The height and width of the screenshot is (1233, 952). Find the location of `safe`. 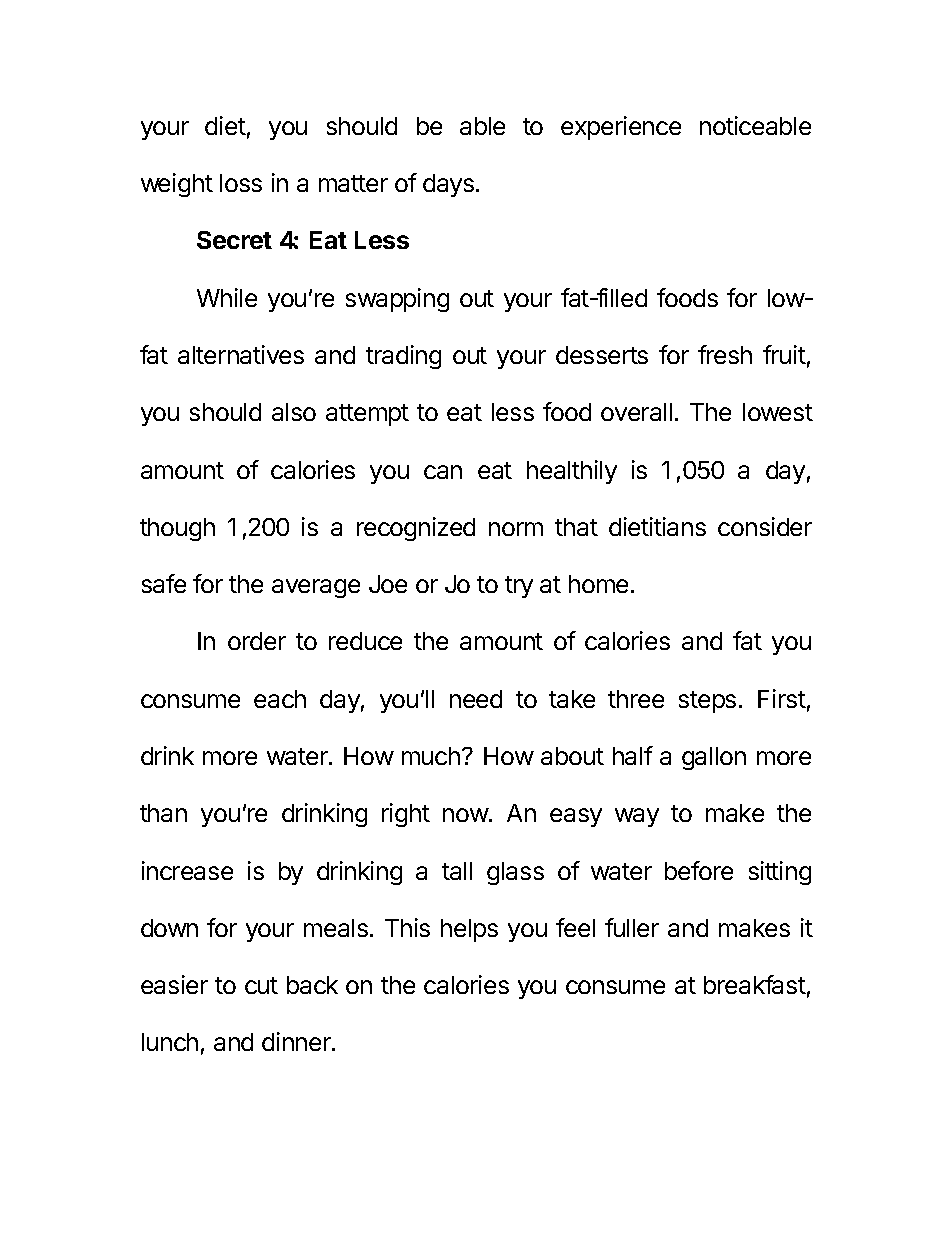

safe is located at coordinates (164, 583).
